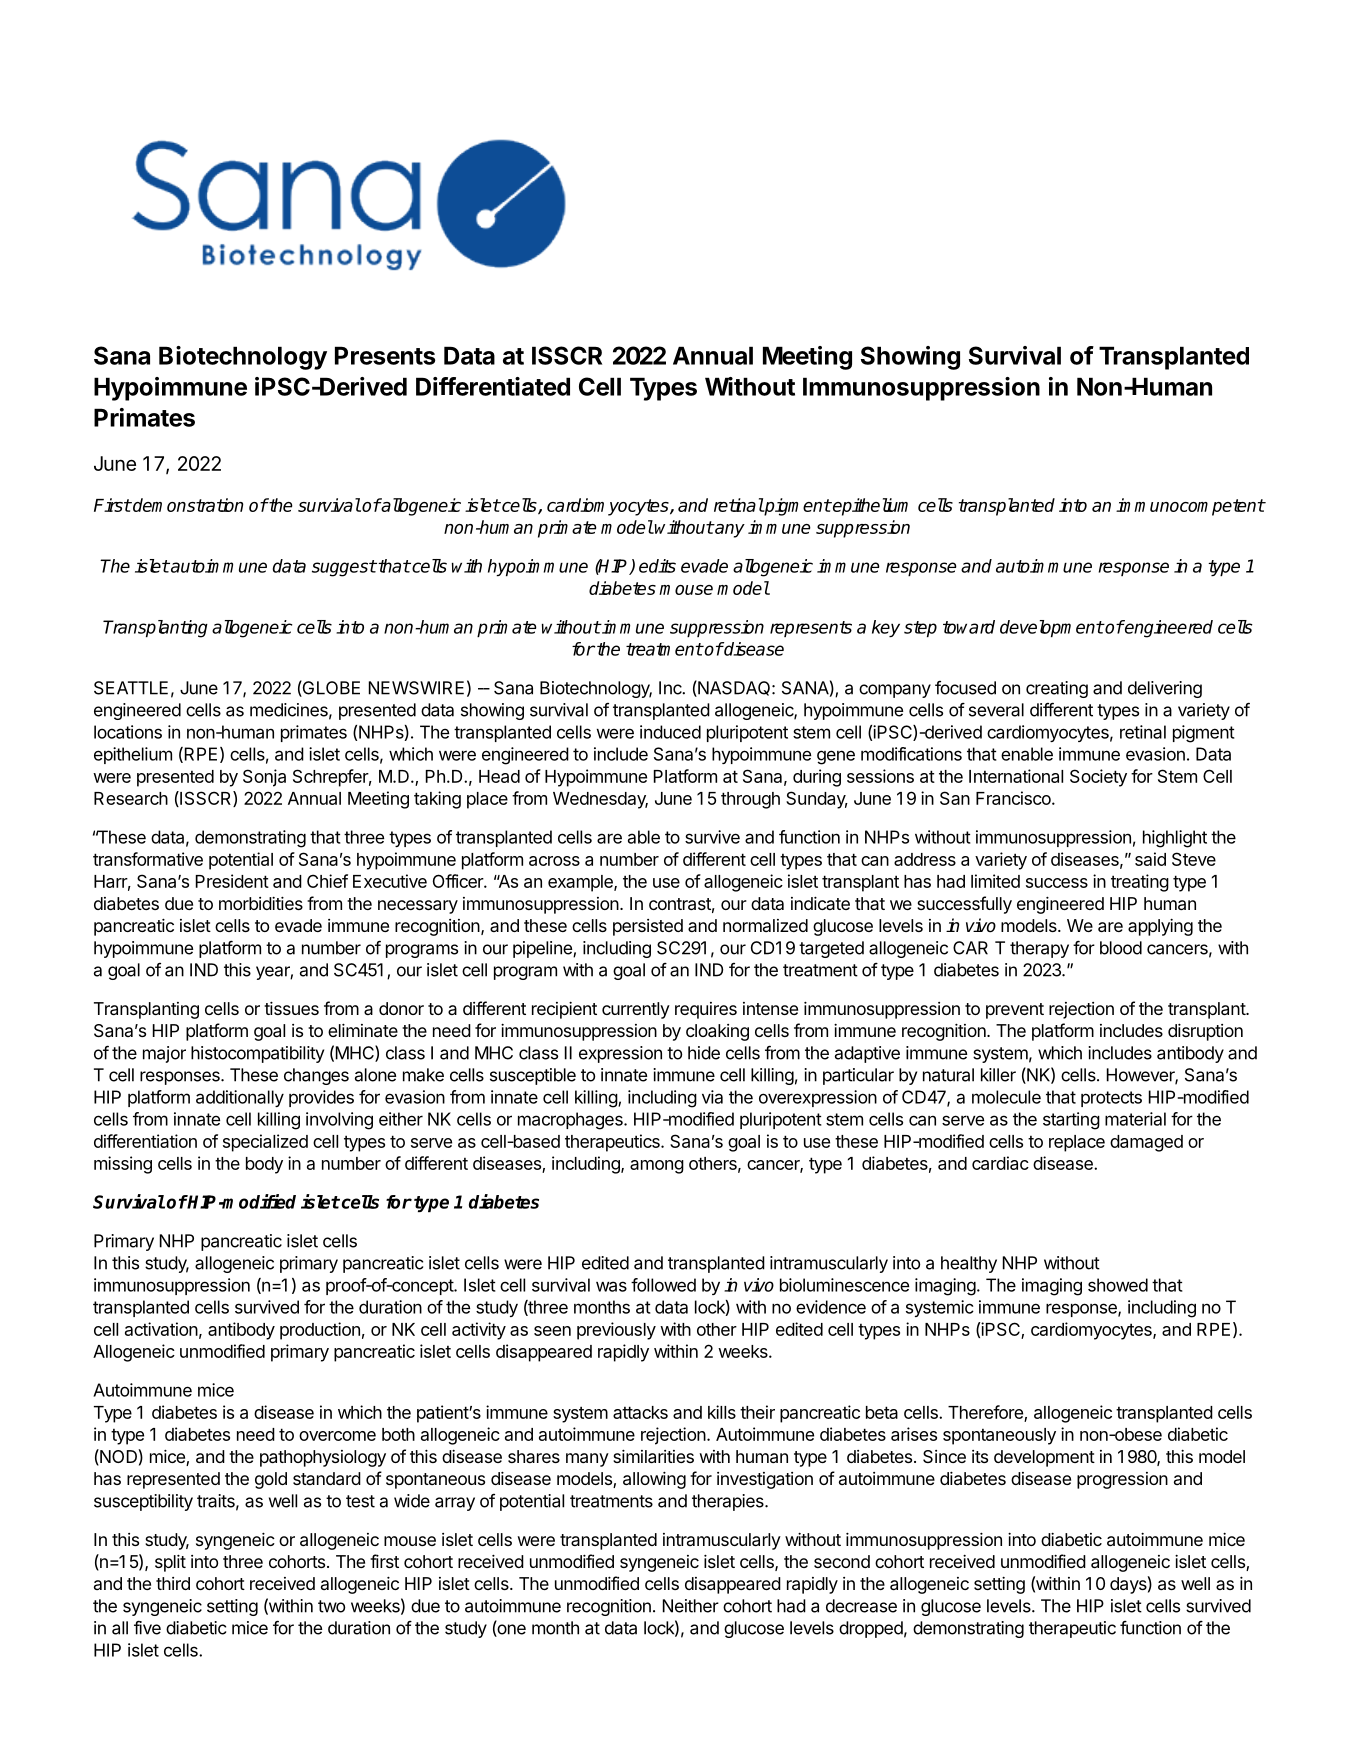 The image size is (1354, 1752). What do you see at coordinates (704, 1053) in the screenshot?
I see `hide` at bounding box center [704, 1053].
